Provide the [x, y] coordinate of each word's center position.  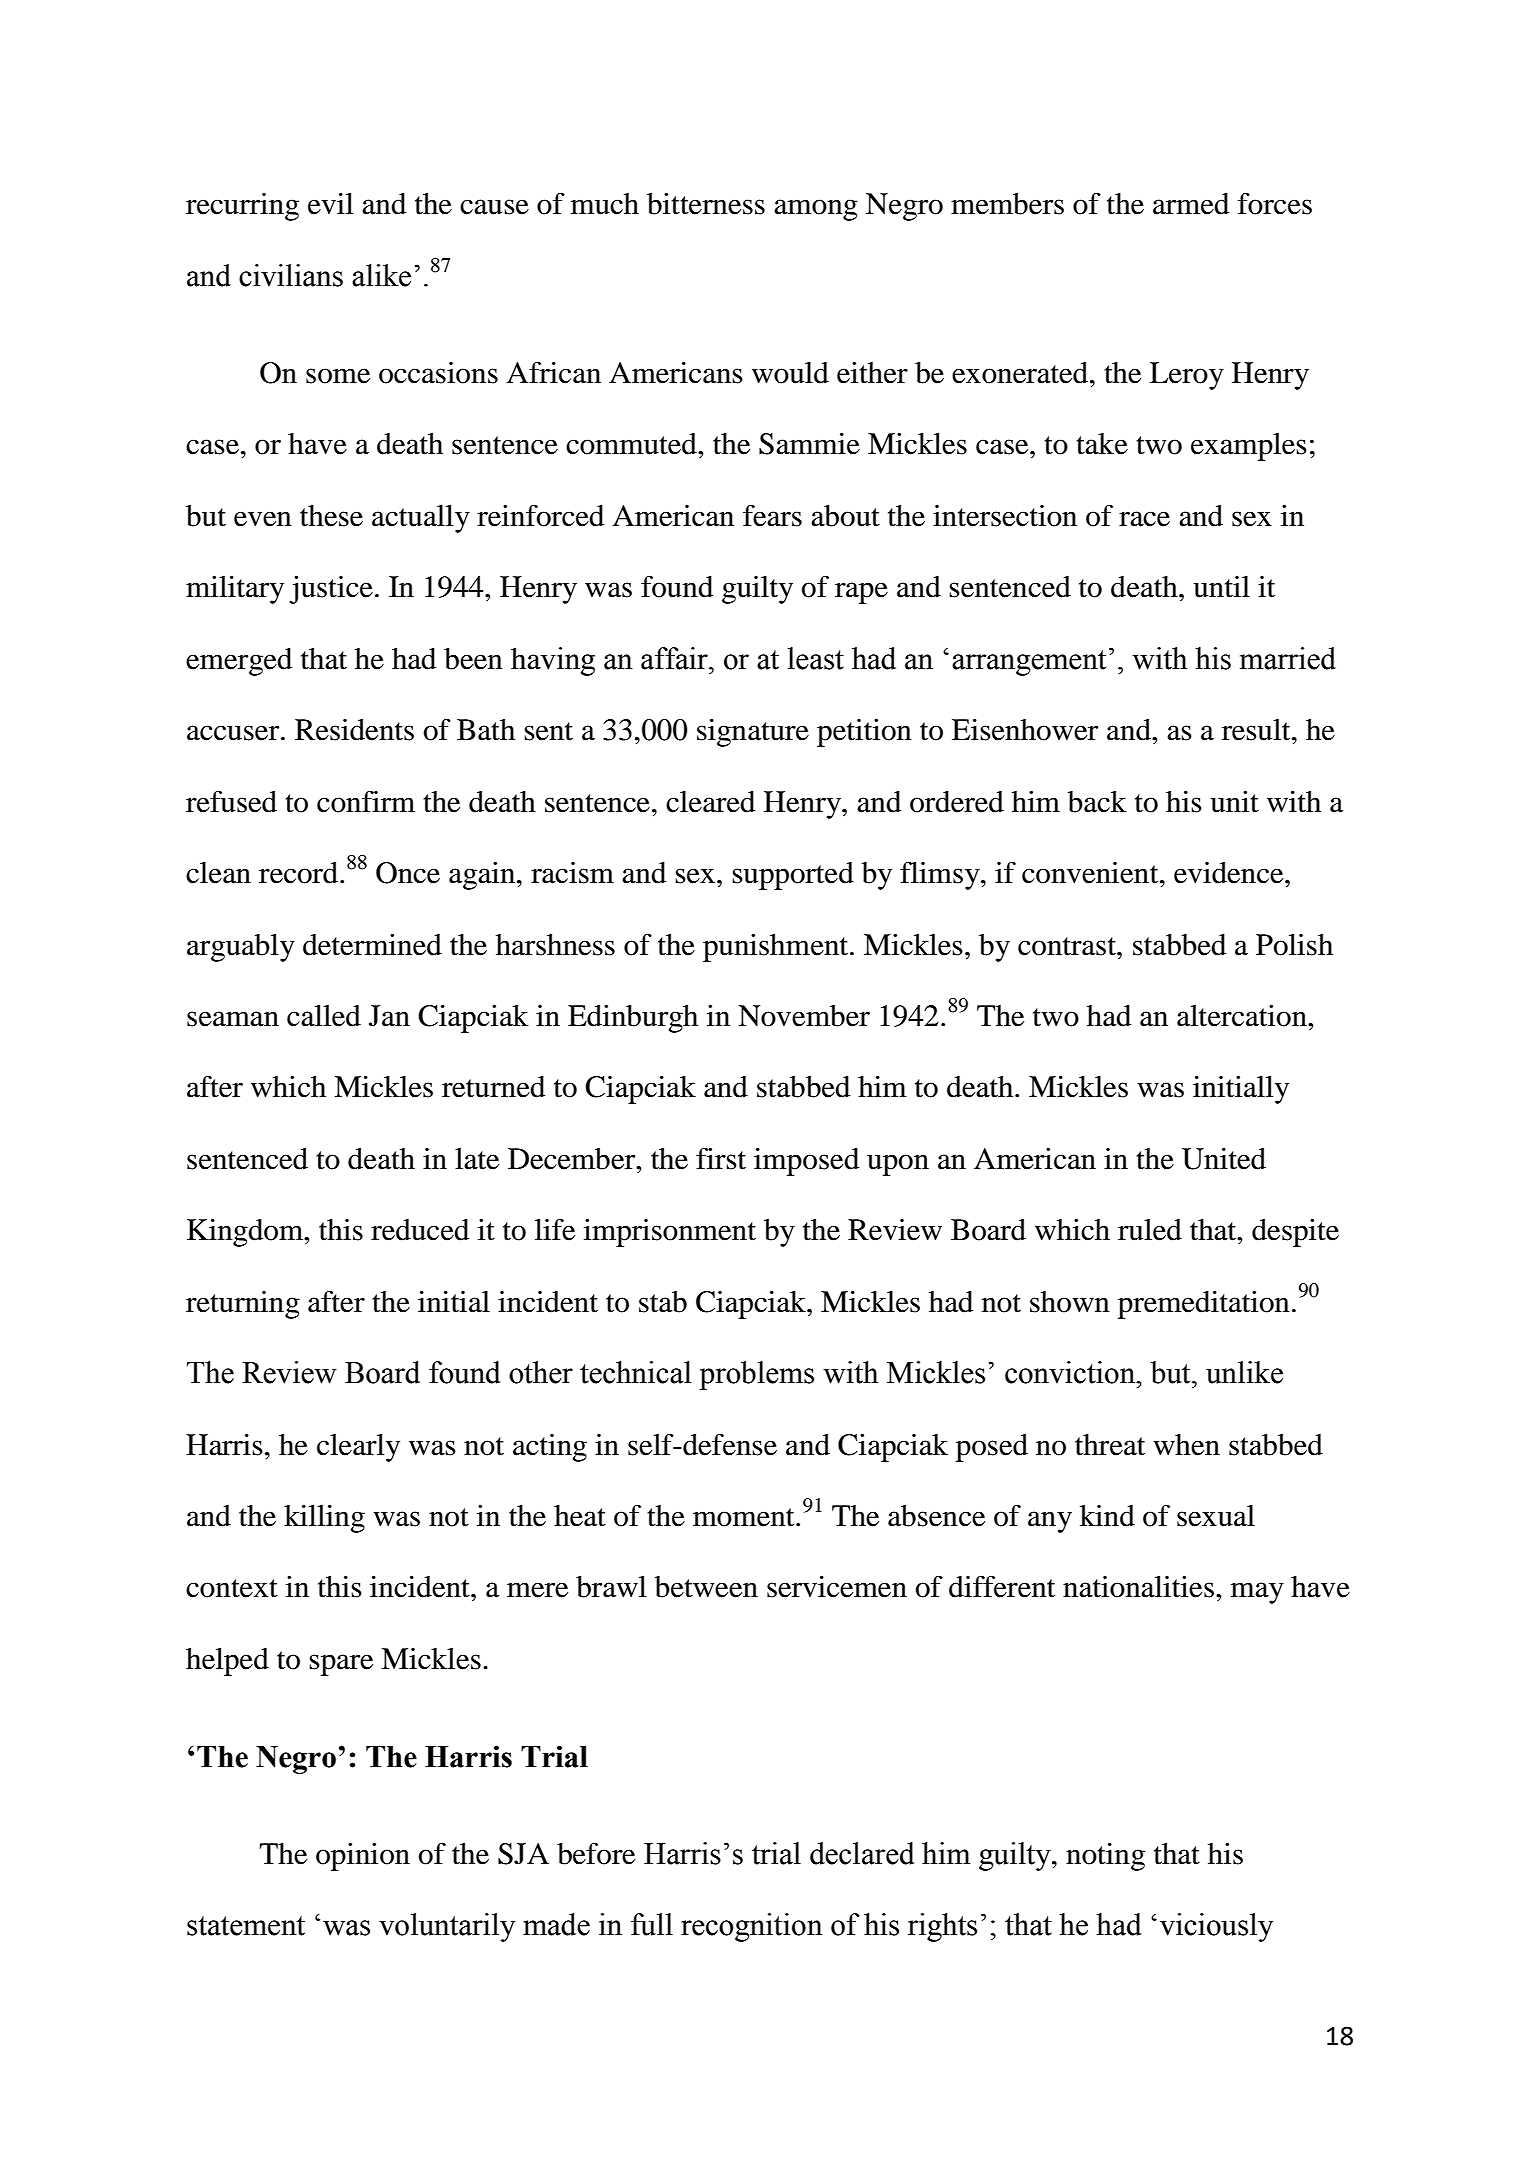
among [816, 210]
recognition [752, 1927]
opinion [363, 1857]
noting [1105, 1857]
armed [1191, 204]
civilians [291, 275]
